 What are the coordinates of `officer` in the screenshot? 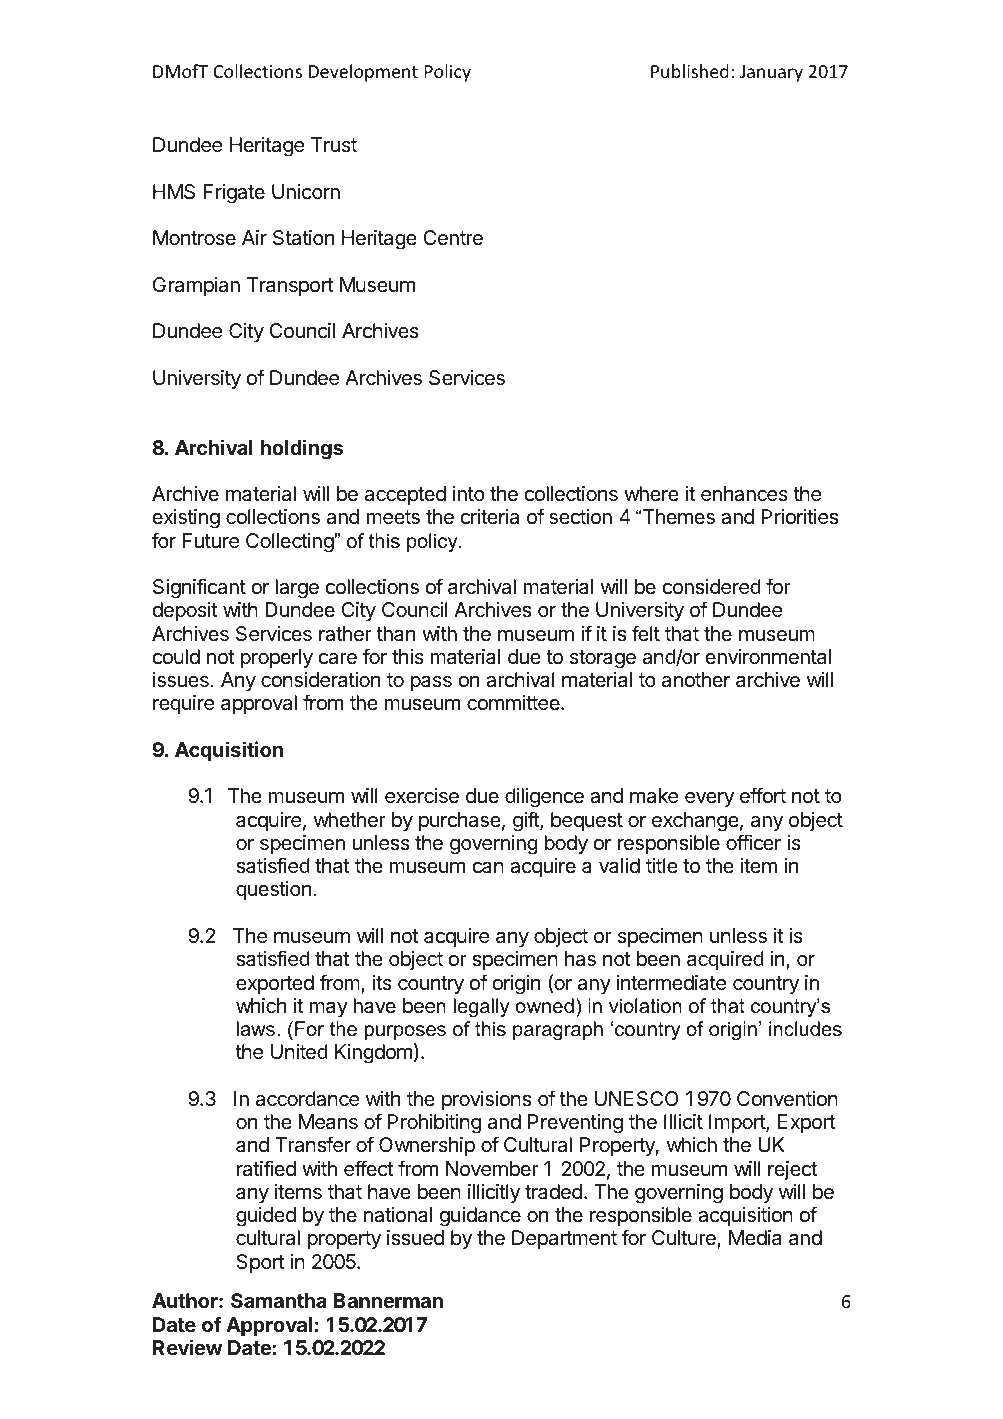 It's located at (753, 842).
